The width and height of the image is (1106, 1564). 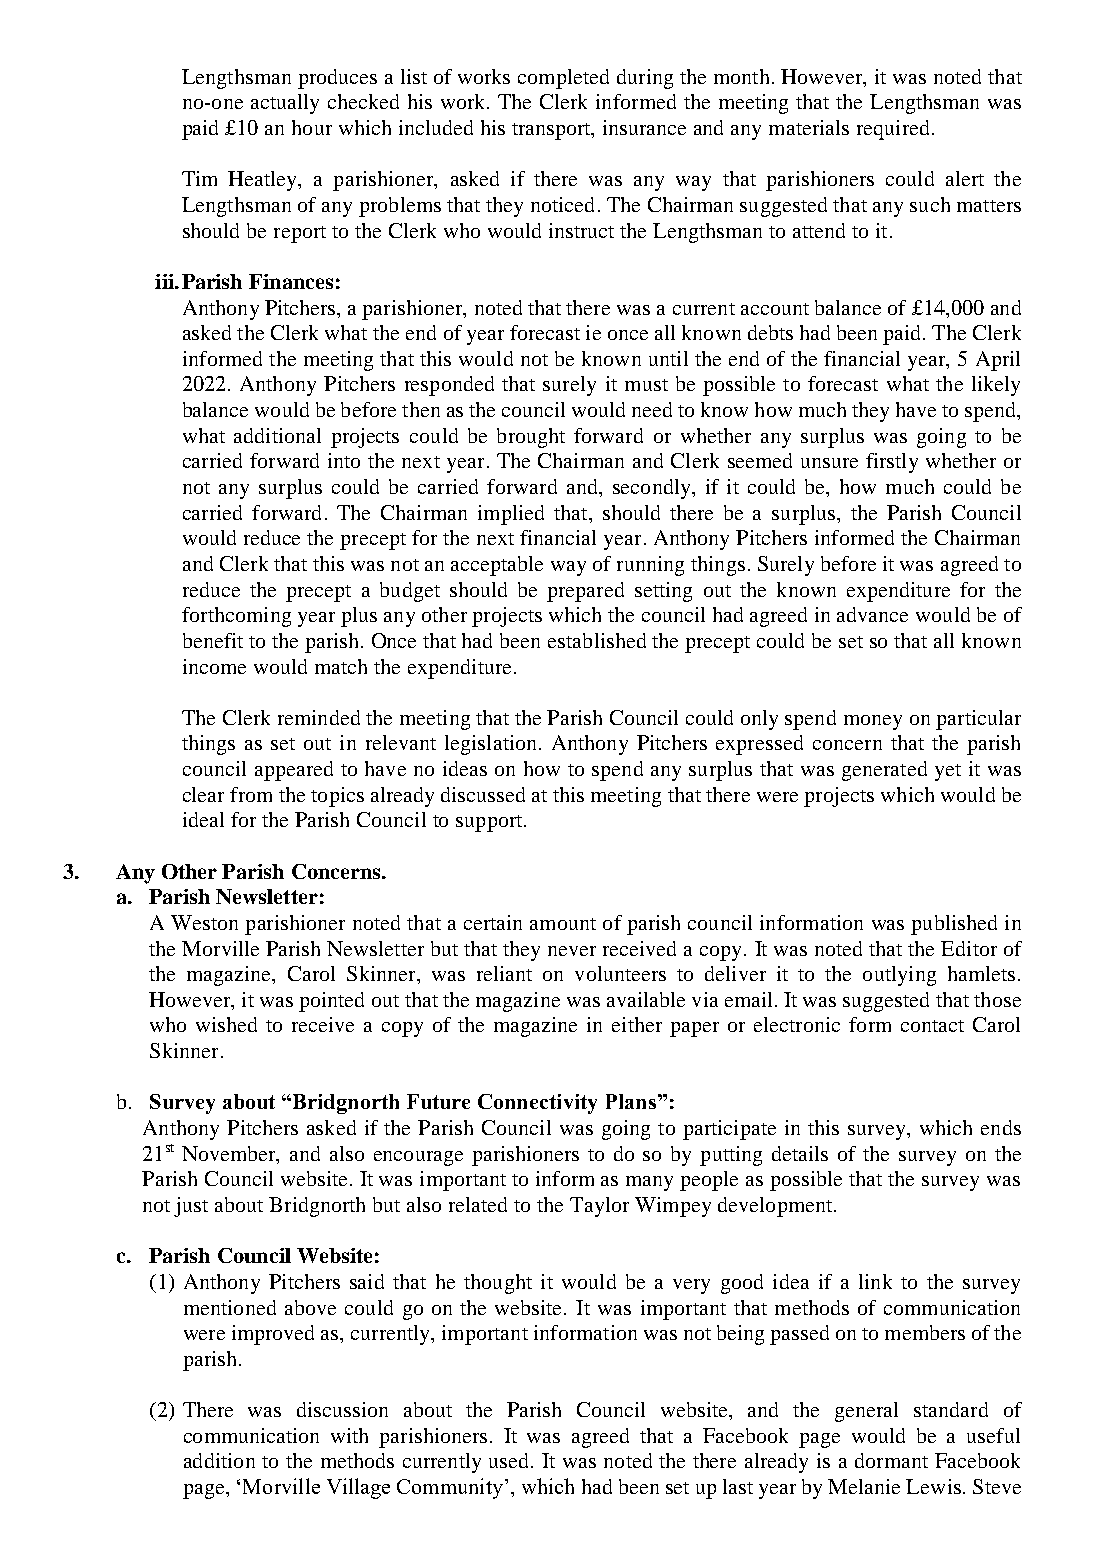 What do you see at coordinates (891, 1460) in the image?
I see `dormant` at bounding box center [891, 1460].
